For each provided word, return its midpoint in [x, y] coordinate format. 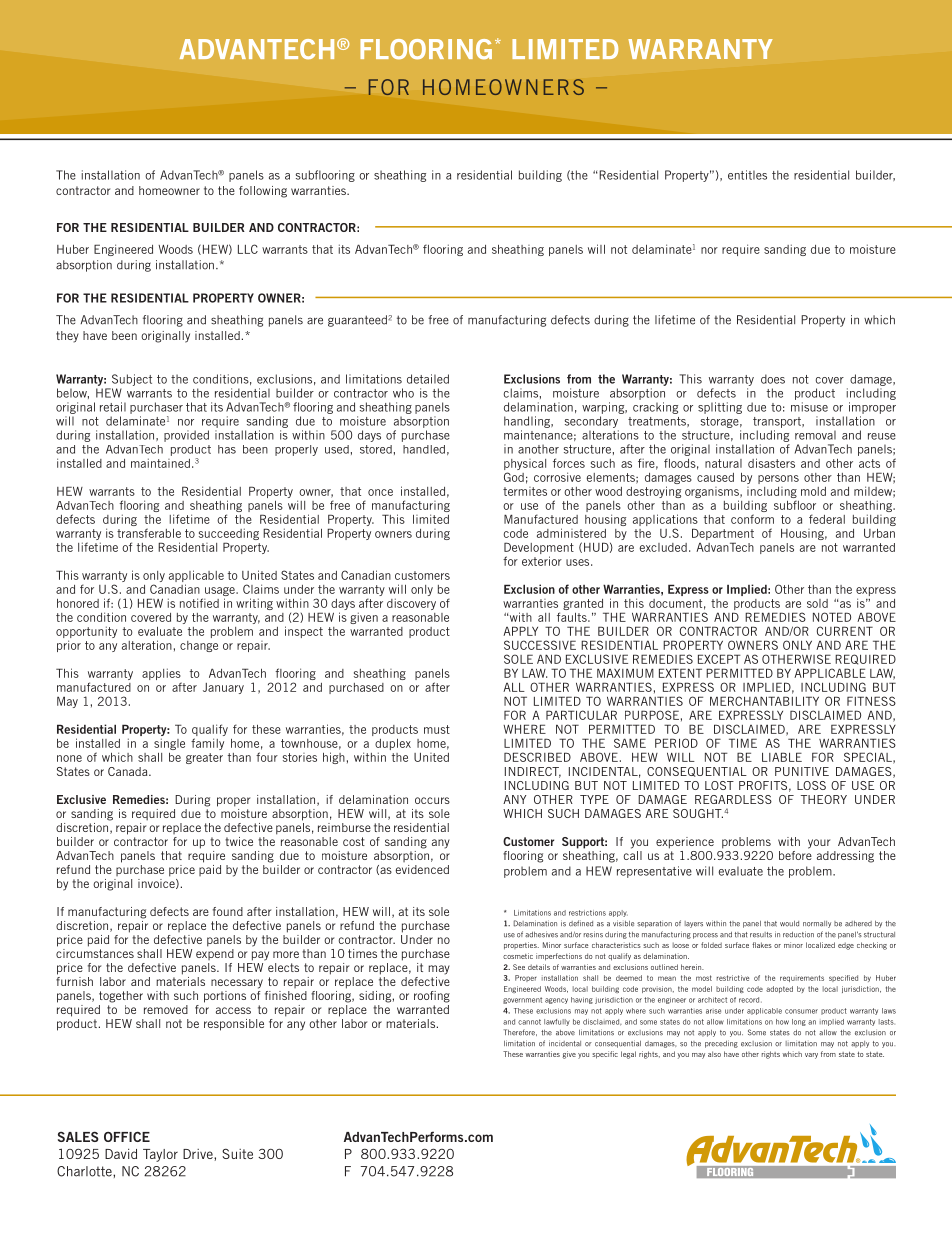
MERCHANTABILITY [764, 701]
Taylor [160, 1155]
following [263, 192]
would [789, 924]
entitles [747, 175]
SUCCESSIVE [540, 645]
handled [424, 449]
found [228, 911]
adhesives [541, 934]
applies [162, 675]
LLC [248, 249]
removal [815, 435]
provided [186, 436]
